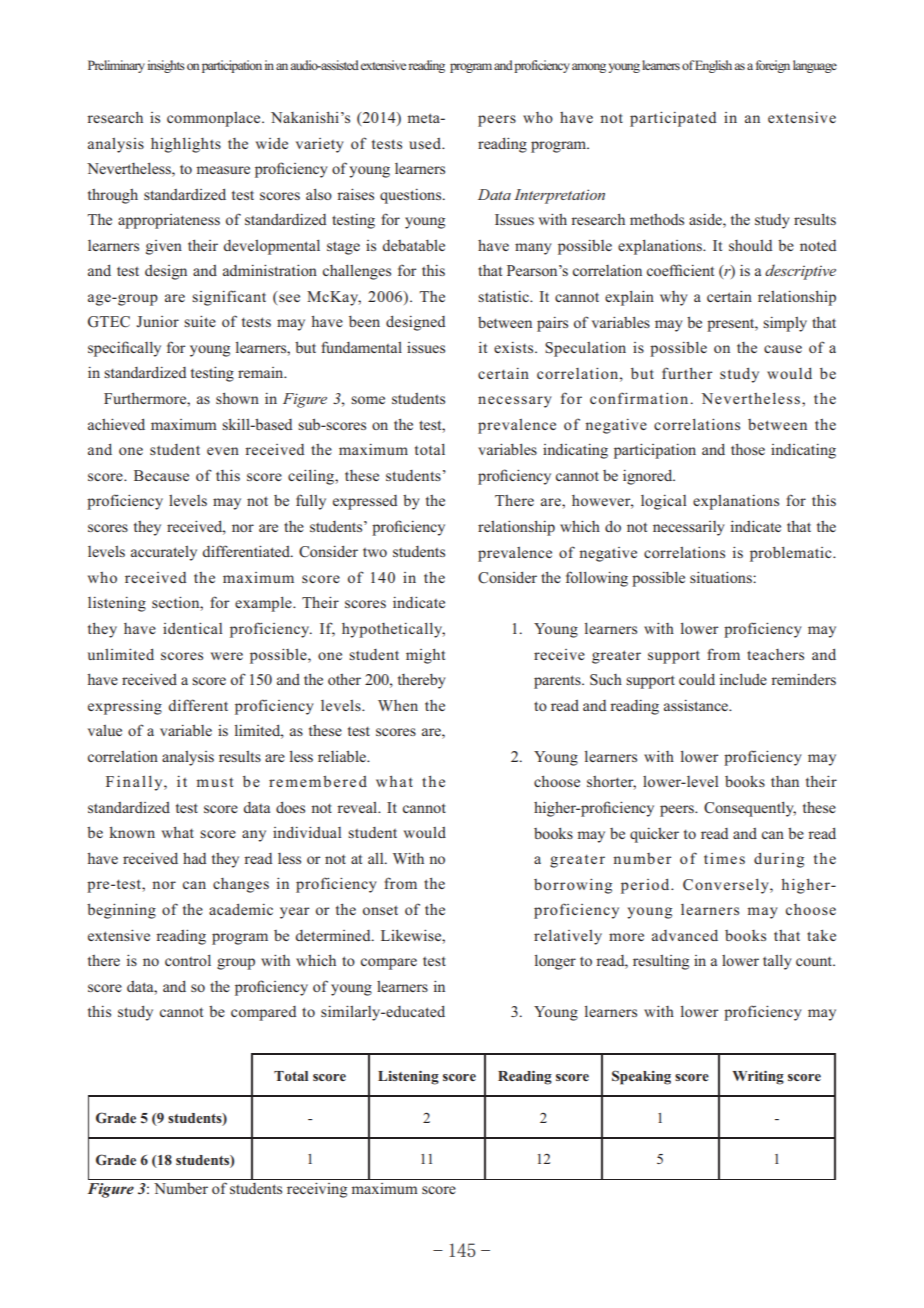 This page has width=924, height=1308. What do you see at coordinates (192, 628) in the page?
I see `identical` at bounding box center [192, 628].
